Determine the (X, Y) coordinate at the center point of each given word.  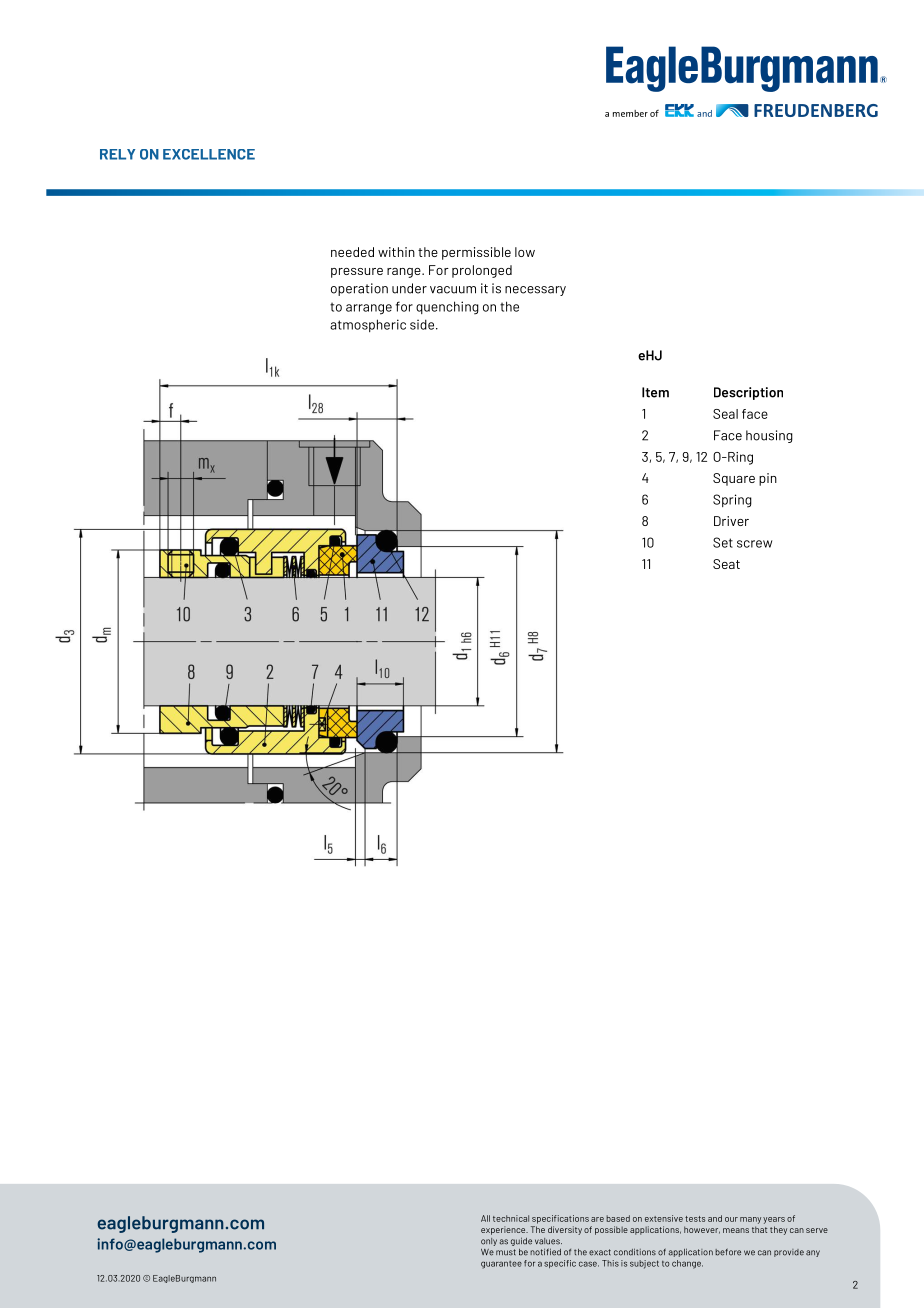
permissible (476, 253)
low (525, 252)
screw (754, 544)
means (736, 1230)
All (485, 1218)
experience (504, 1230)
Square (734, 479)
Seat (726, 564)
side (422, 324)
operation (359, 289)
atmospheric (368, 325)
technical (511, 1218)
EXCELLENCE (209, 154)
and (715, 1218)
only (489, 1242)
